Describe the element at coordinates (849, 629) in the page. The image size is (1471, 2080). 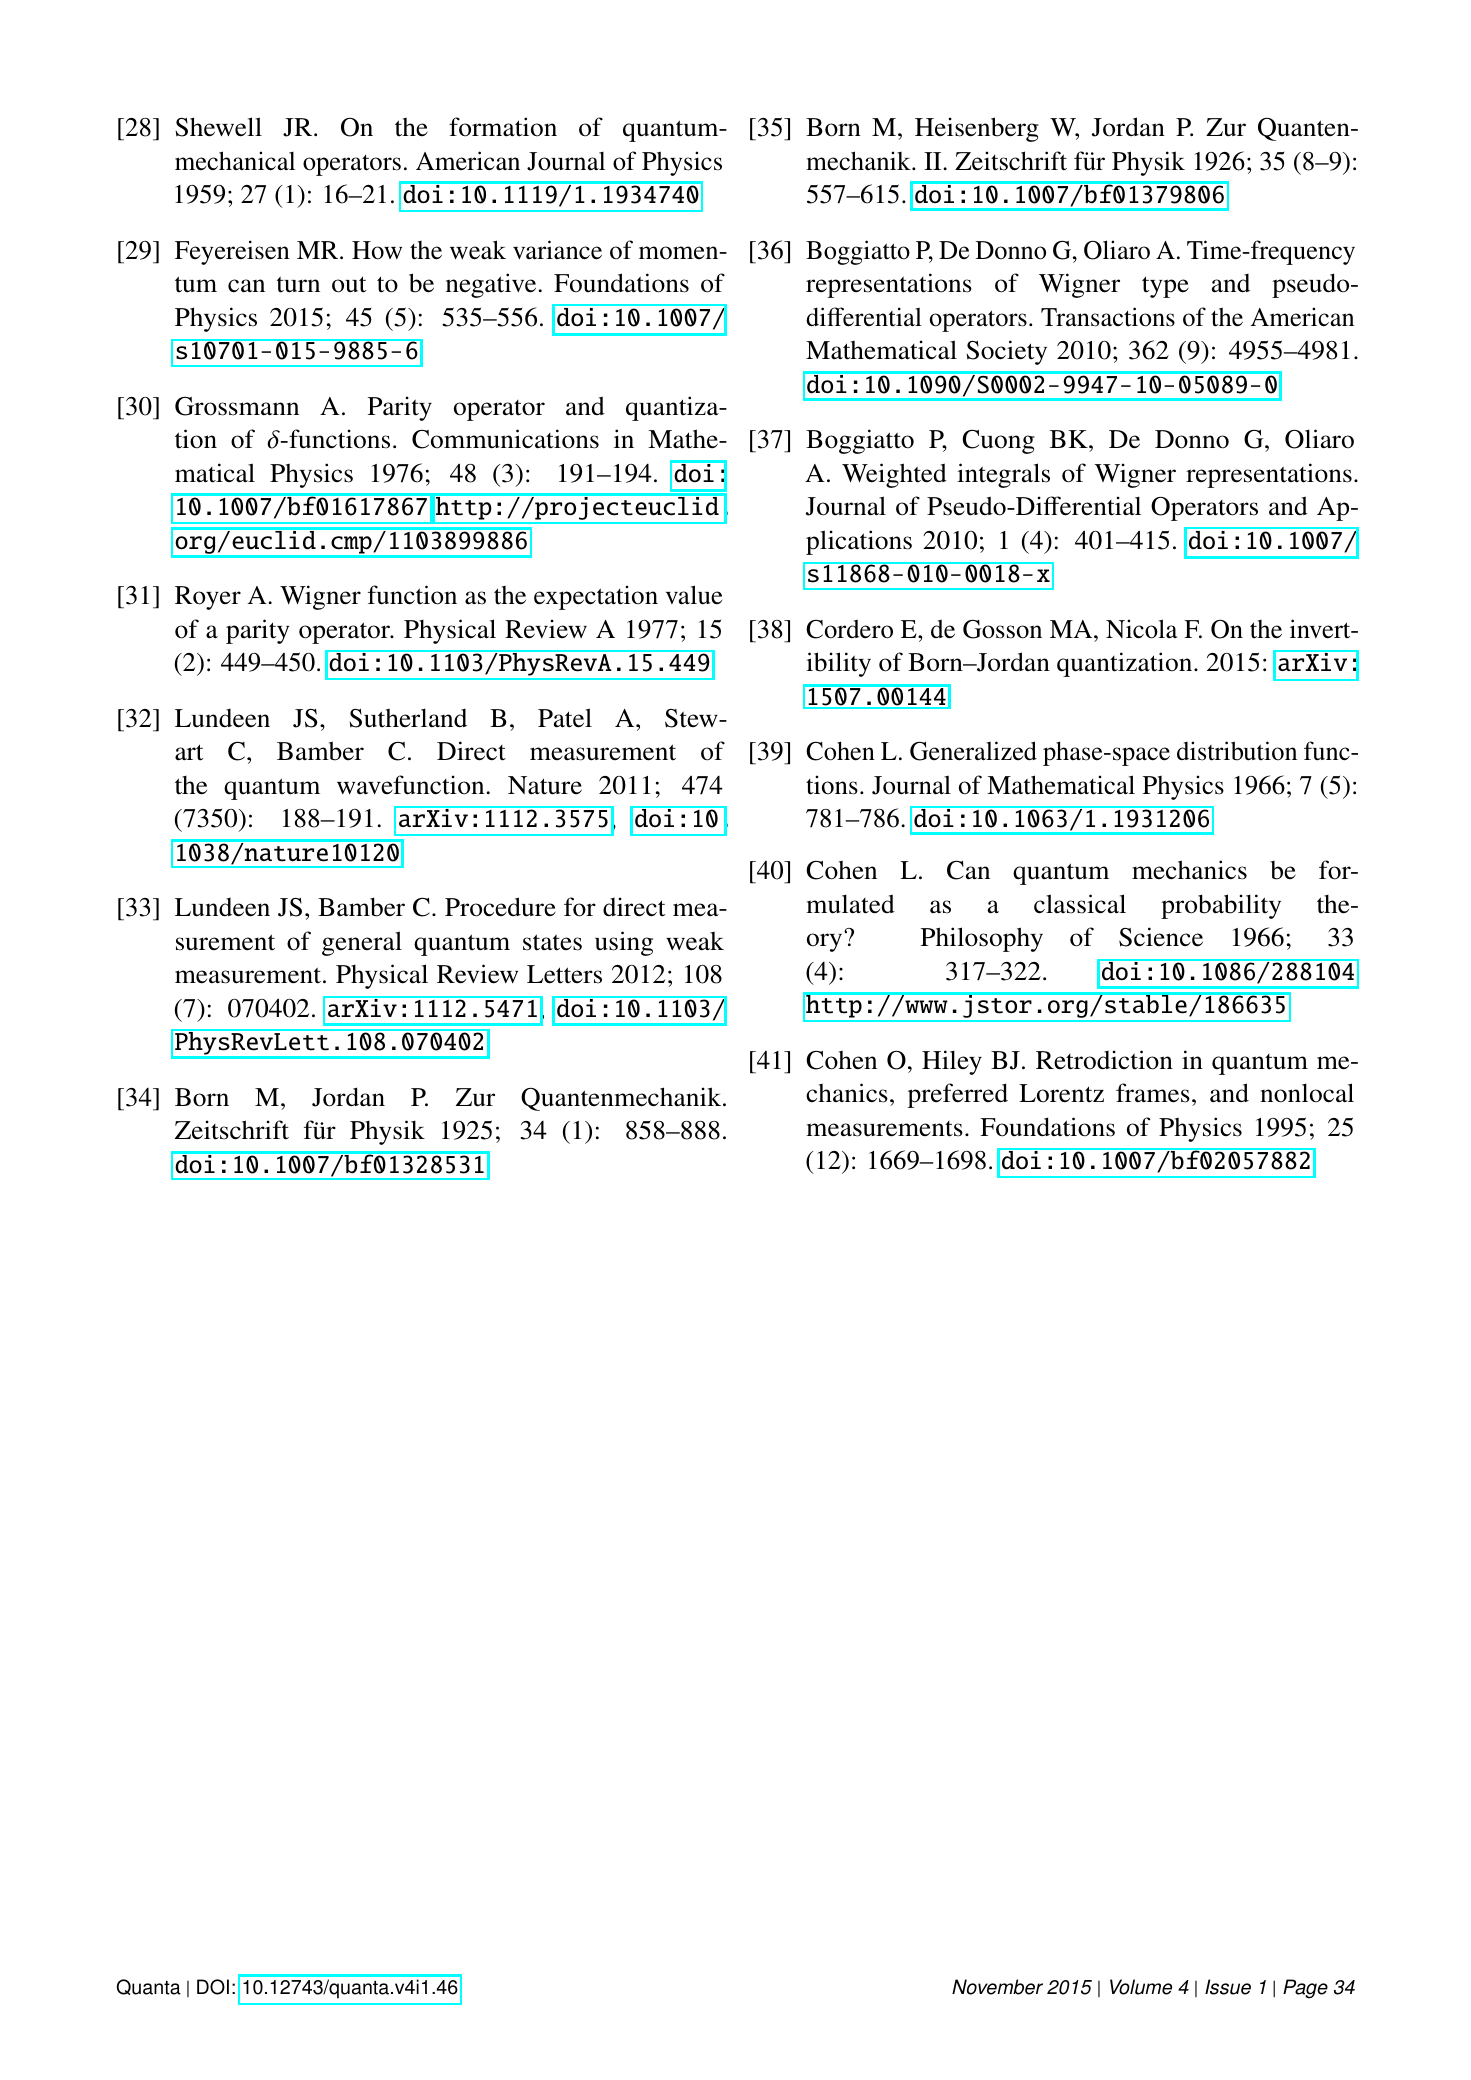
I see `Cordero` at that location.
